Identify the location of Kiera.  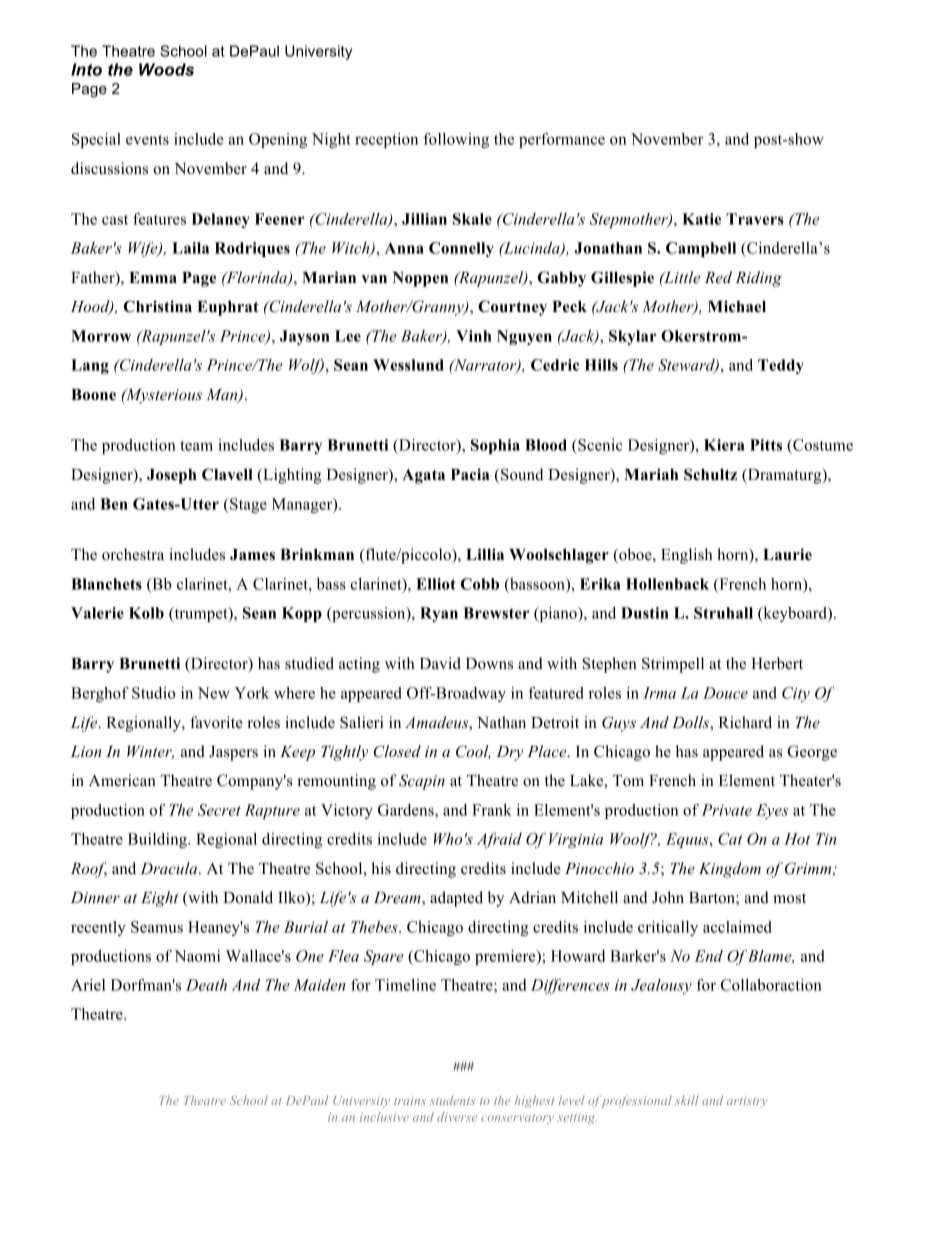
(724, 445).
